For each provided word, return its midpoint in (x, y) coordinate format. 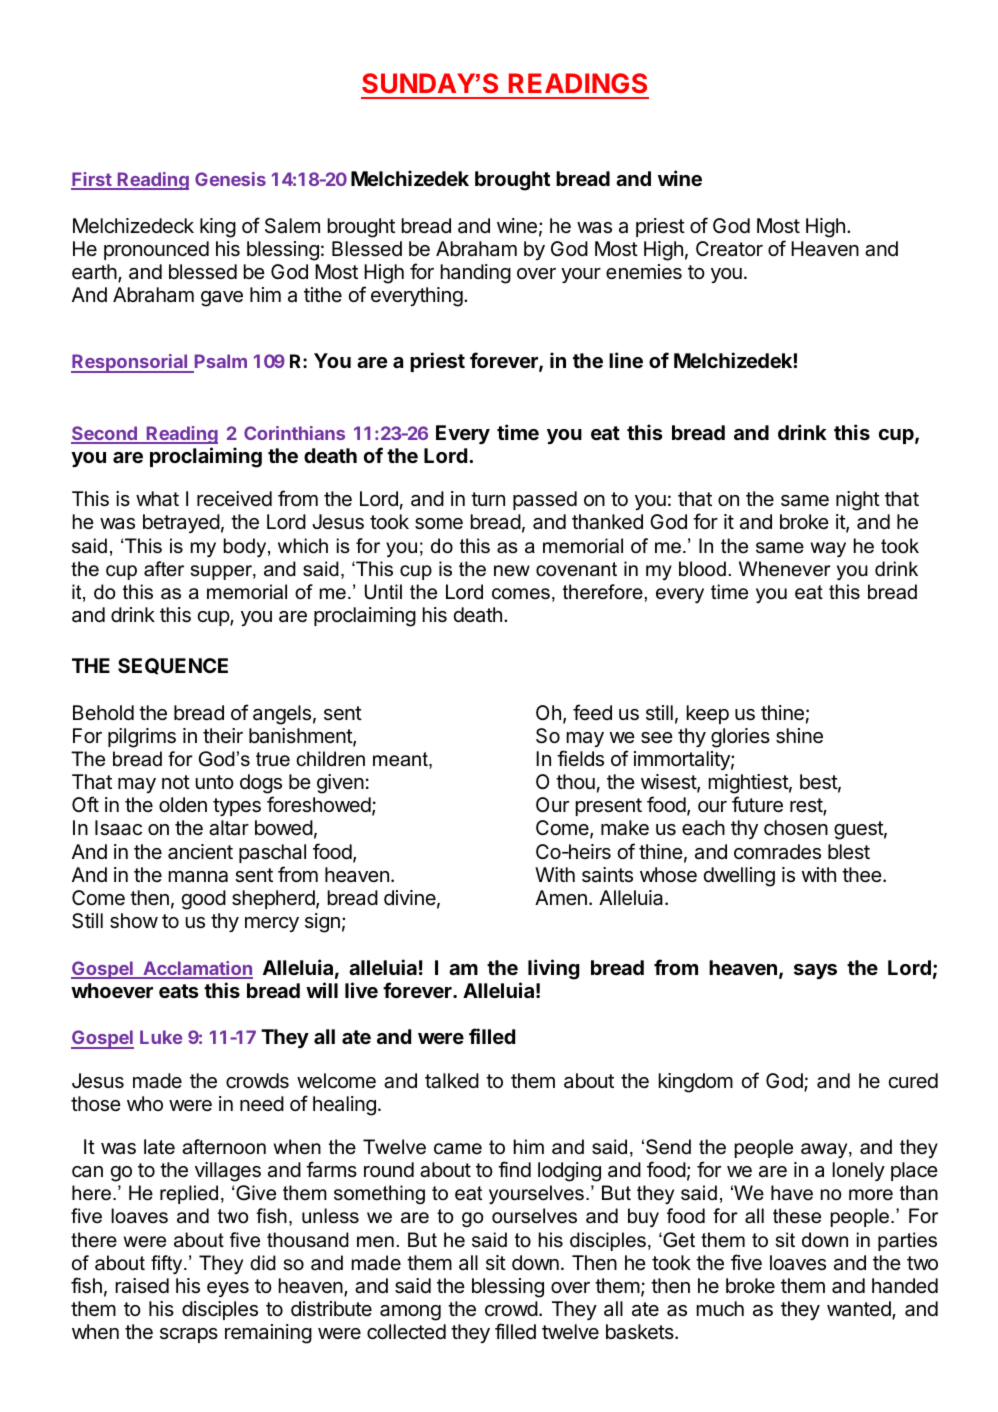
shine (799, 736)
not (176, 782)
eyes (228, 1289)
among (410, 1313)
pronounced (156, 250)
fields (580, 758)
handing (476, 274)
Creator (729, 249)
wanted (860, 1310)
